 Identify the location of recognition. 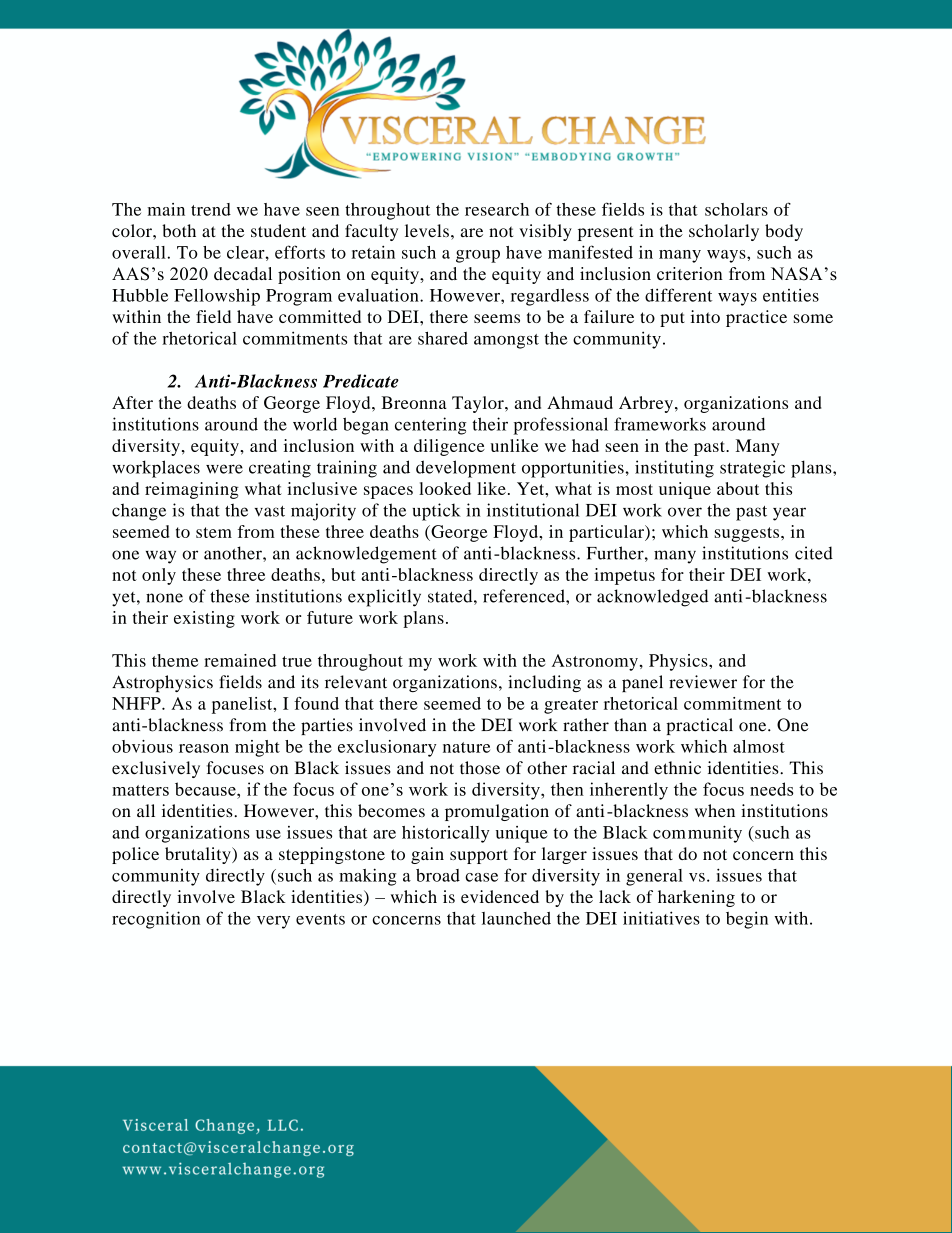
(156, 920).
